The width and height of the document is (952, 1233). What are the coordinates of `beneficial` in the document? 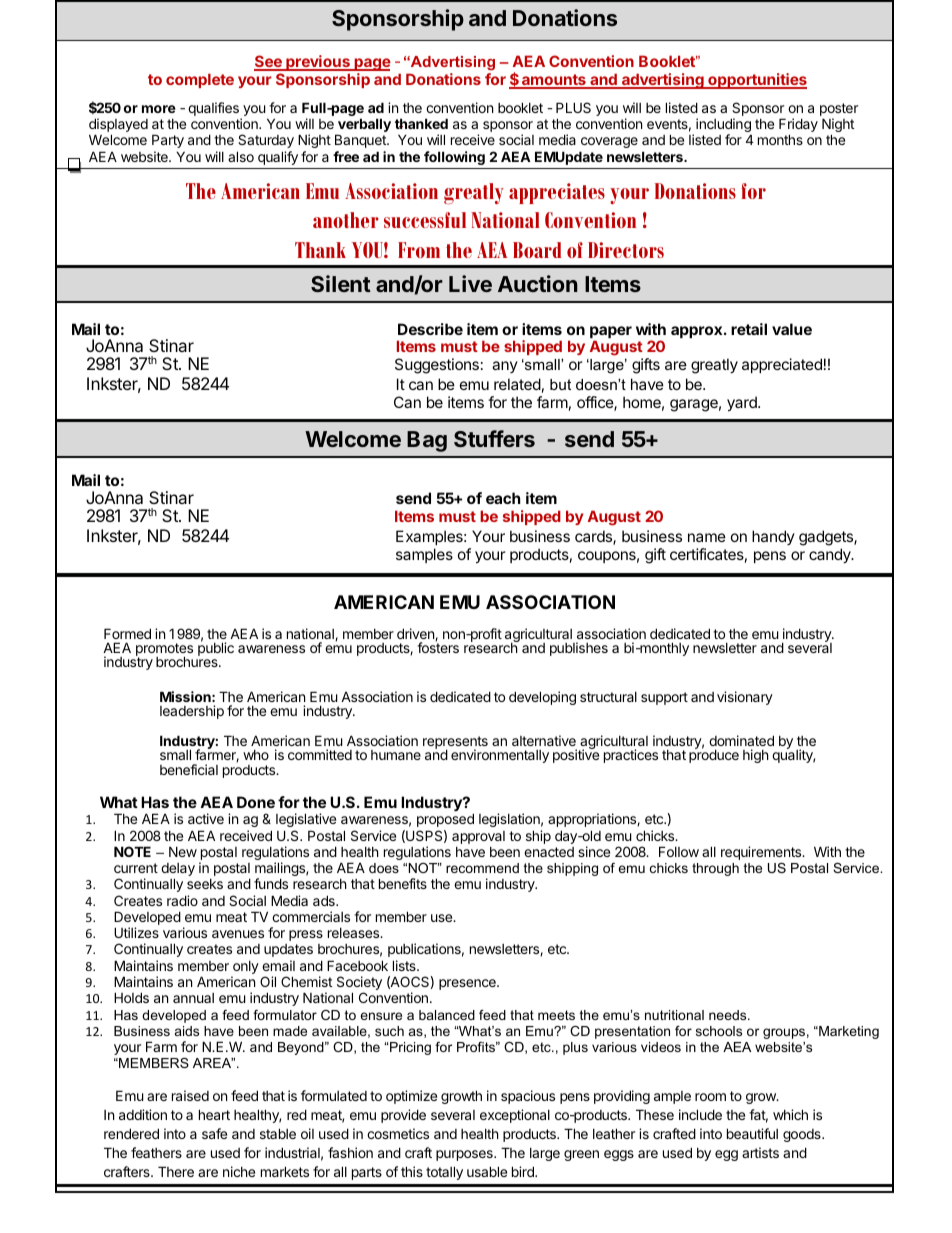 It's located at (189, 769).
